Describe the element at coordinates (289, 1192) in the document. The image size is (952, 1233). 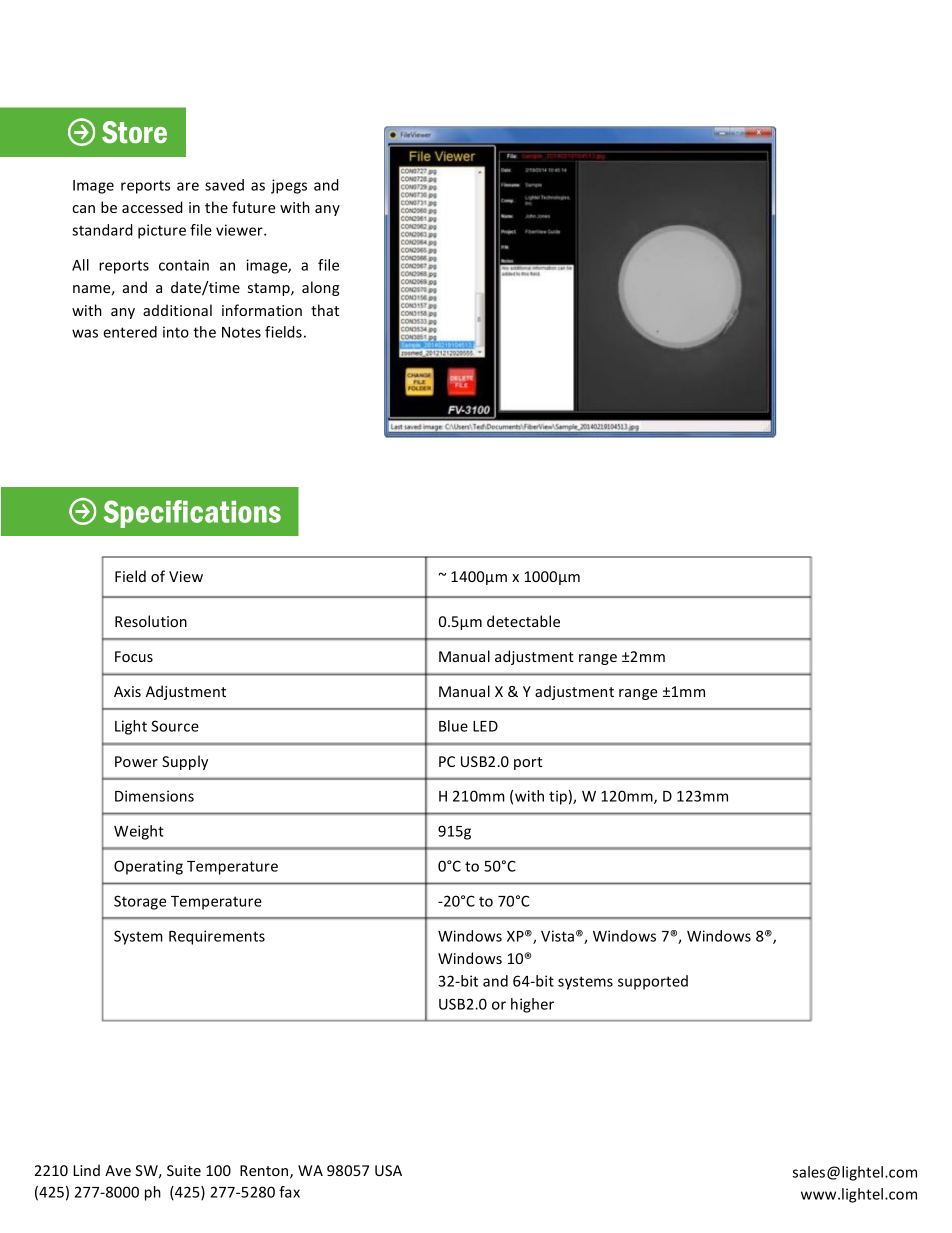
I see `fax` at that location.
